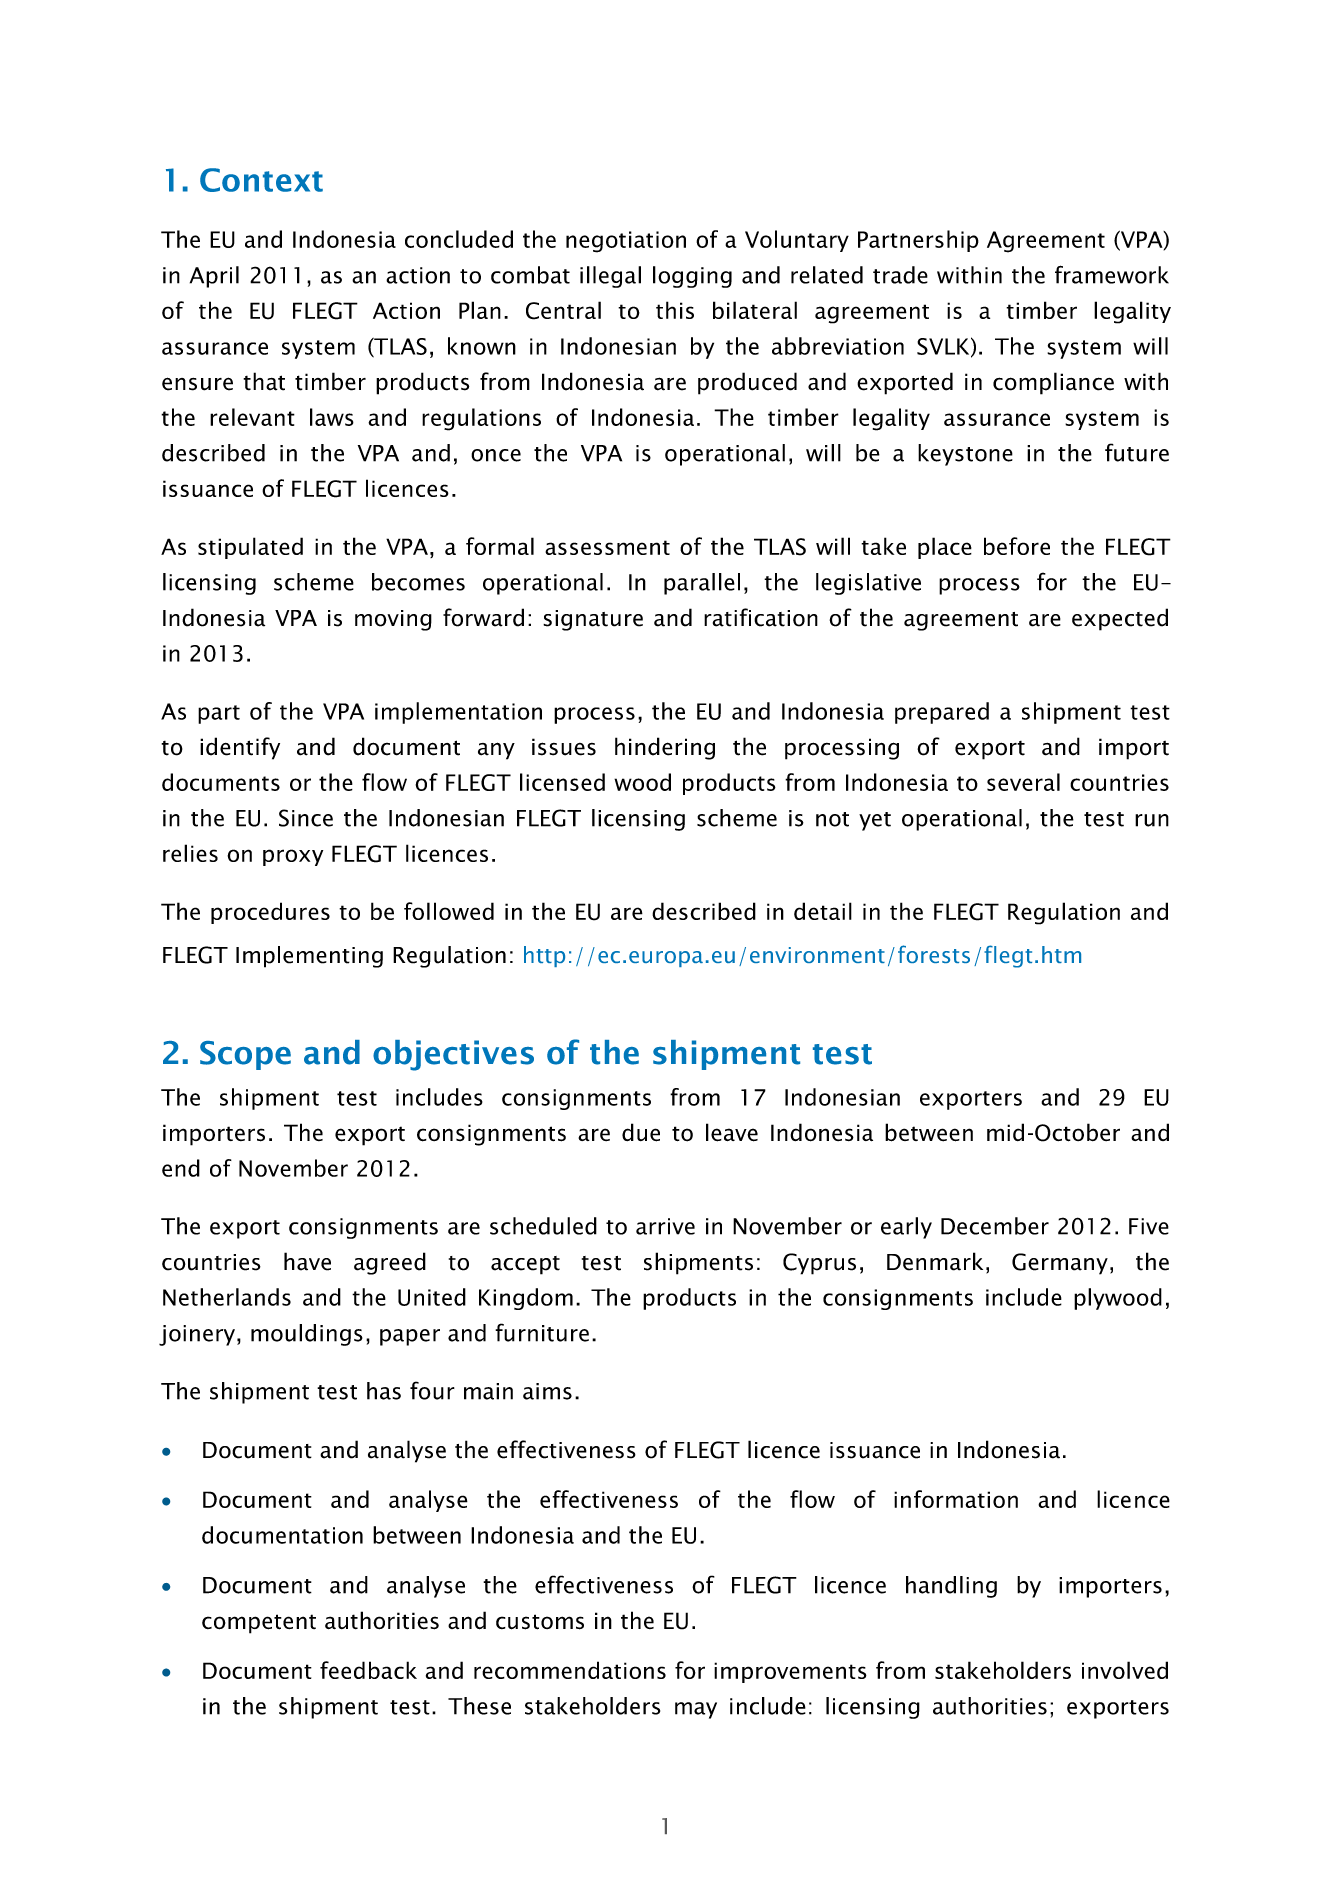 This document has height=1884, width=1332. What do you see at coordinates (626, 242) in the document?
I see `negotiation` at bounding box center [626, 242].
